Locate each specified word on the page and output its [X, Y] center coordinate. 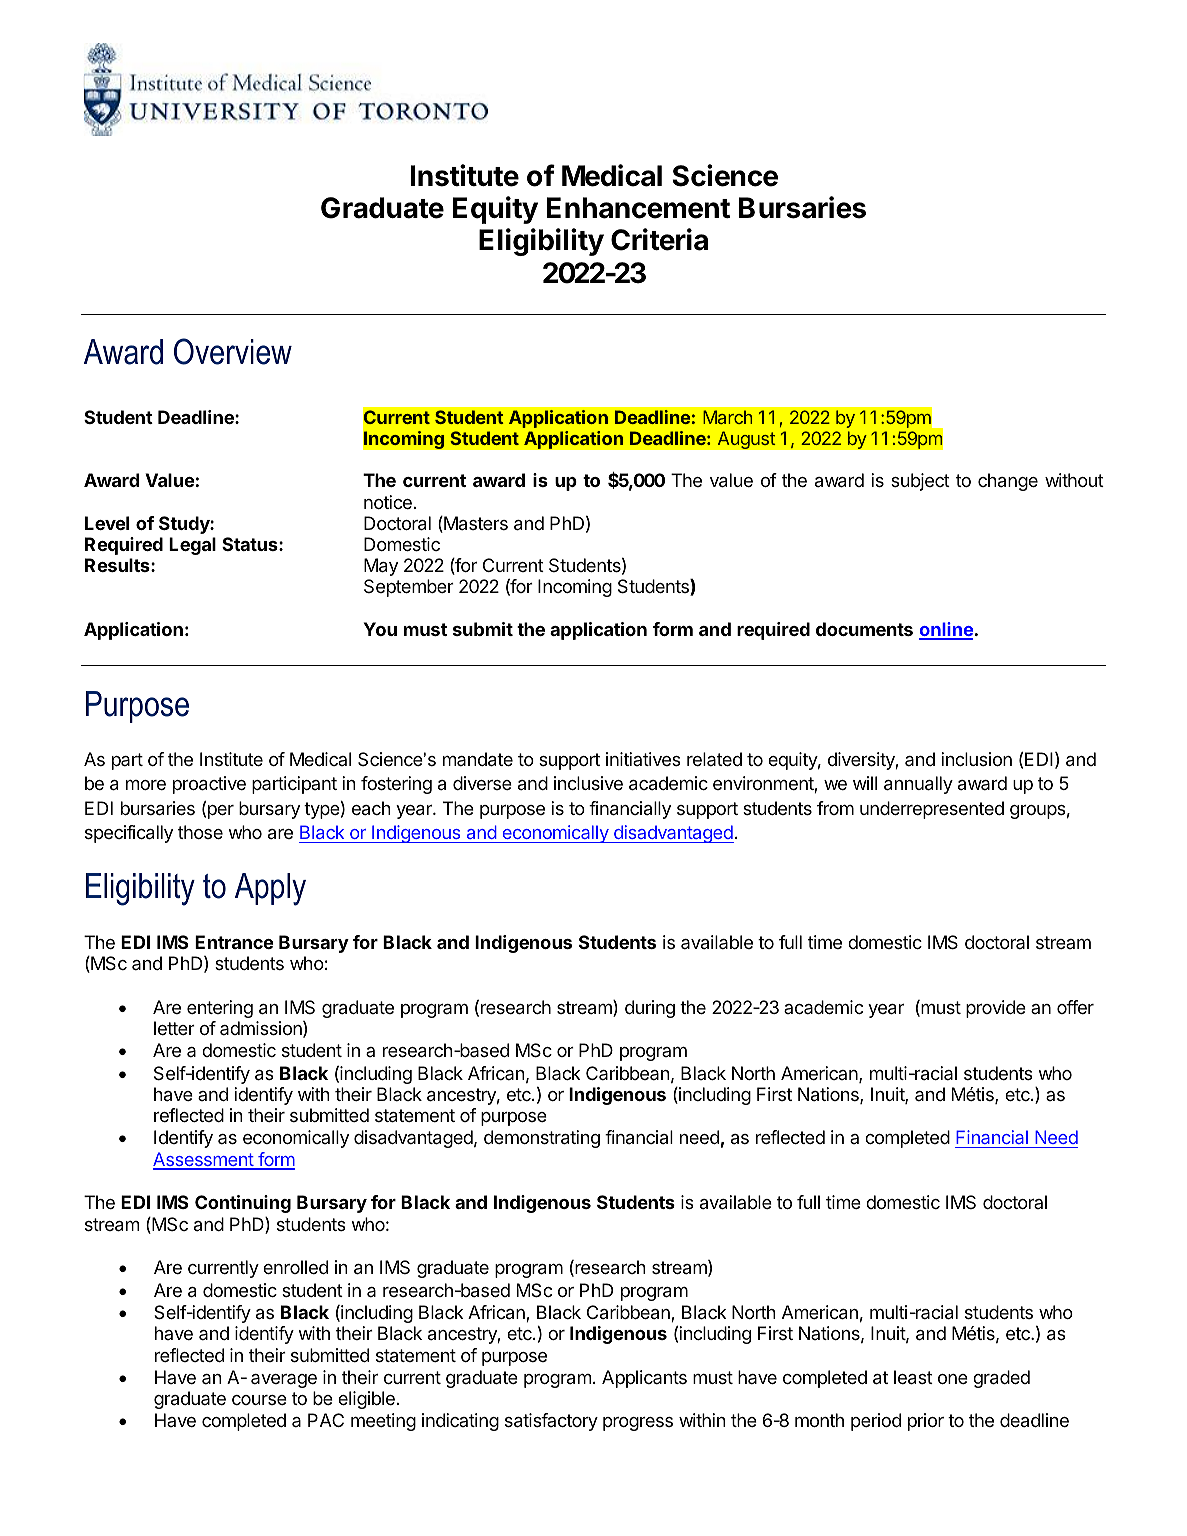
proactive [209, 785]
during [650, 1009]
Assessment [204, 1160]
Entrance [234, 942]
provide [996, 1009]
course [259, 1400]
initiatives [643, 759]
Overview [233, 351]
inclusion [976, 759]
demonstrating [542, 1139]
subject [920, 482]
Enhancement [638, 208]
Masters [475, 524]
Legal [192, 546]
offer [1075, 1007]
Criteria [659, 239]
